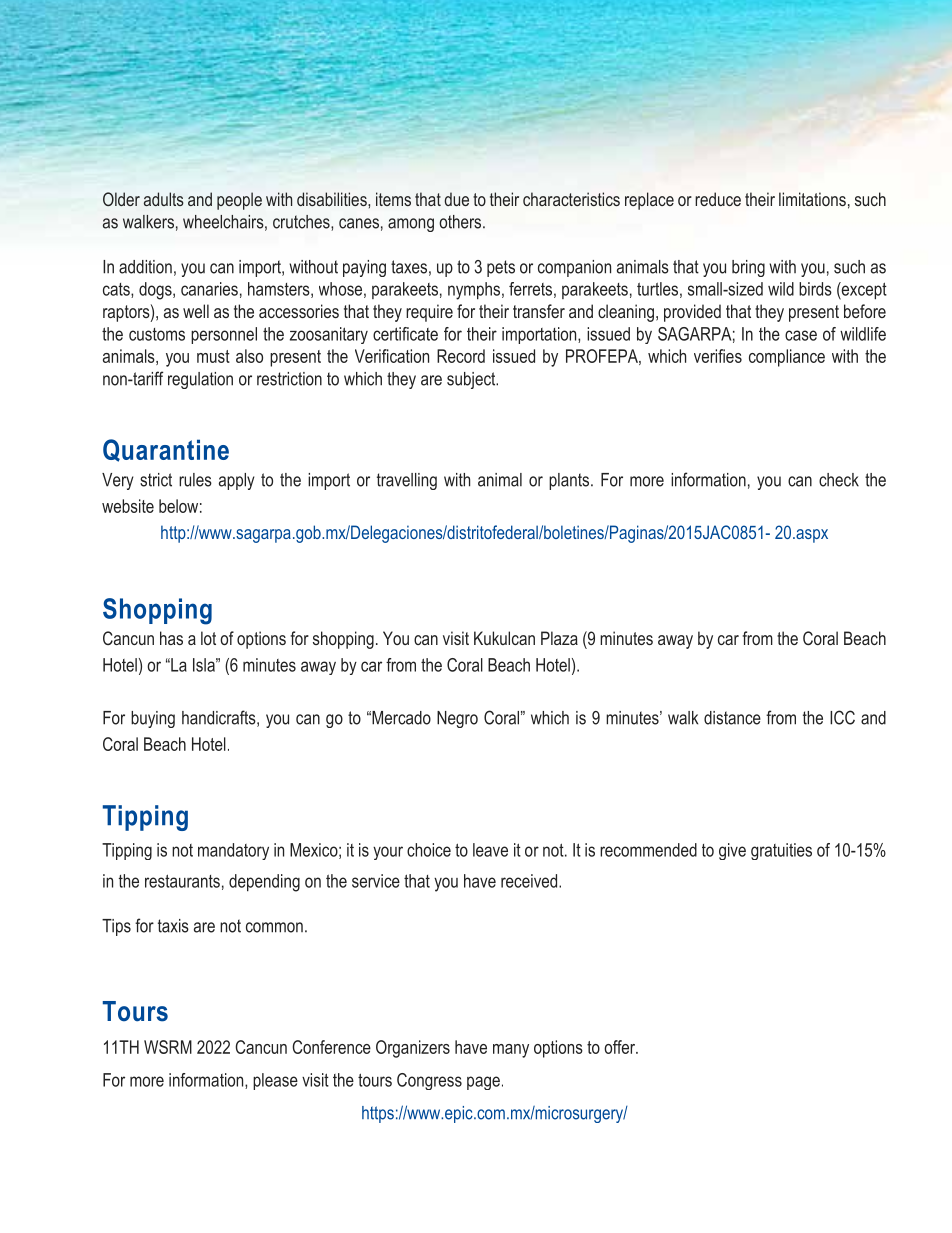 This screenshot has height=1233, width=952. What do you see at coordinates (457, 719) in the screenshot?
I see `Negro` at bounding box center [457, 719].
